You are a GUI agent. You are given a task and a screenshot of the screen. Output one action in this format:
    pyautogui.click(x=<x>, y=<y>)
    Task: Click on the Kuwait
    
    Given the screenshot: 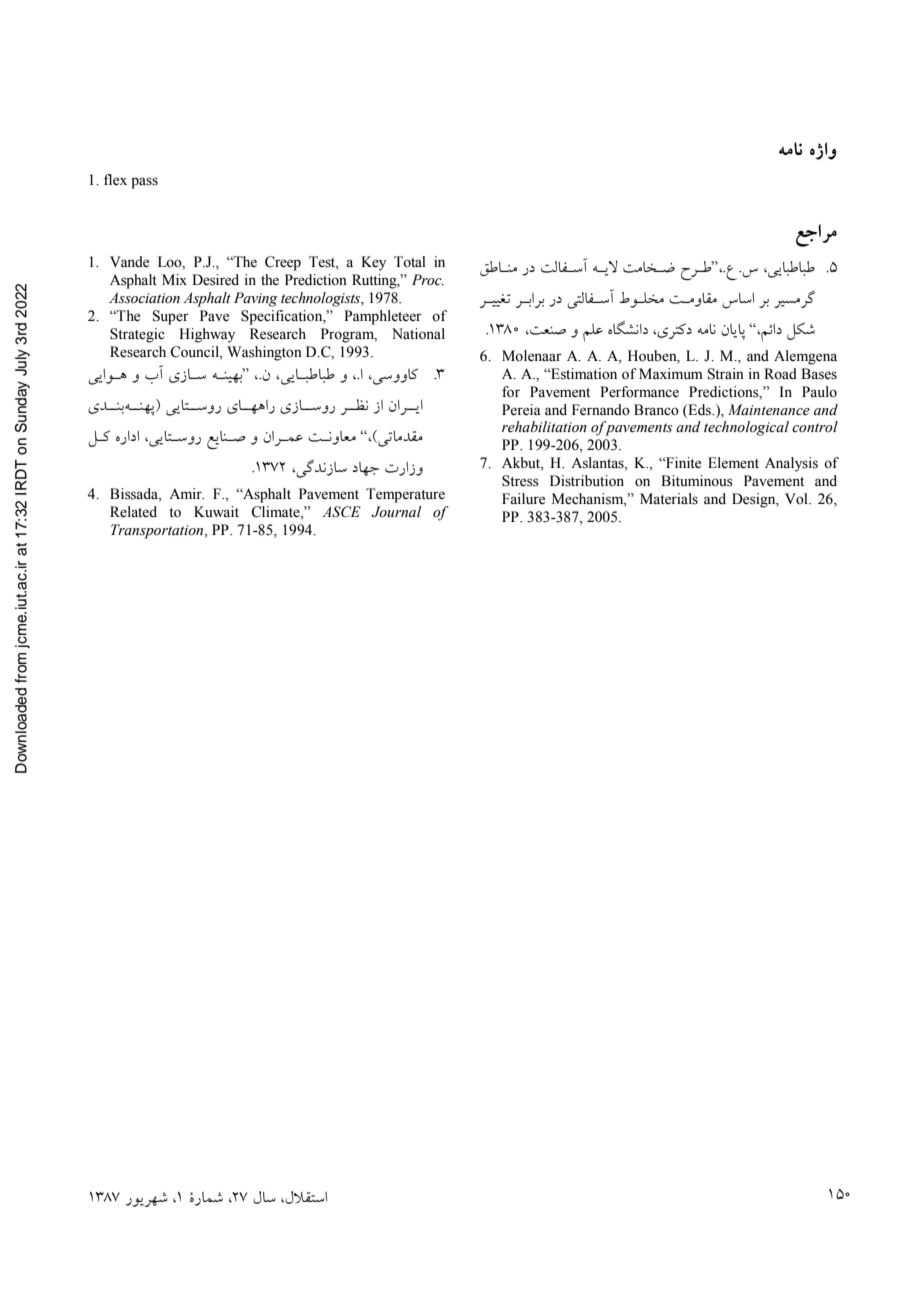 What is the action you would take?
    pyautogui.click(x=216, y=511)
